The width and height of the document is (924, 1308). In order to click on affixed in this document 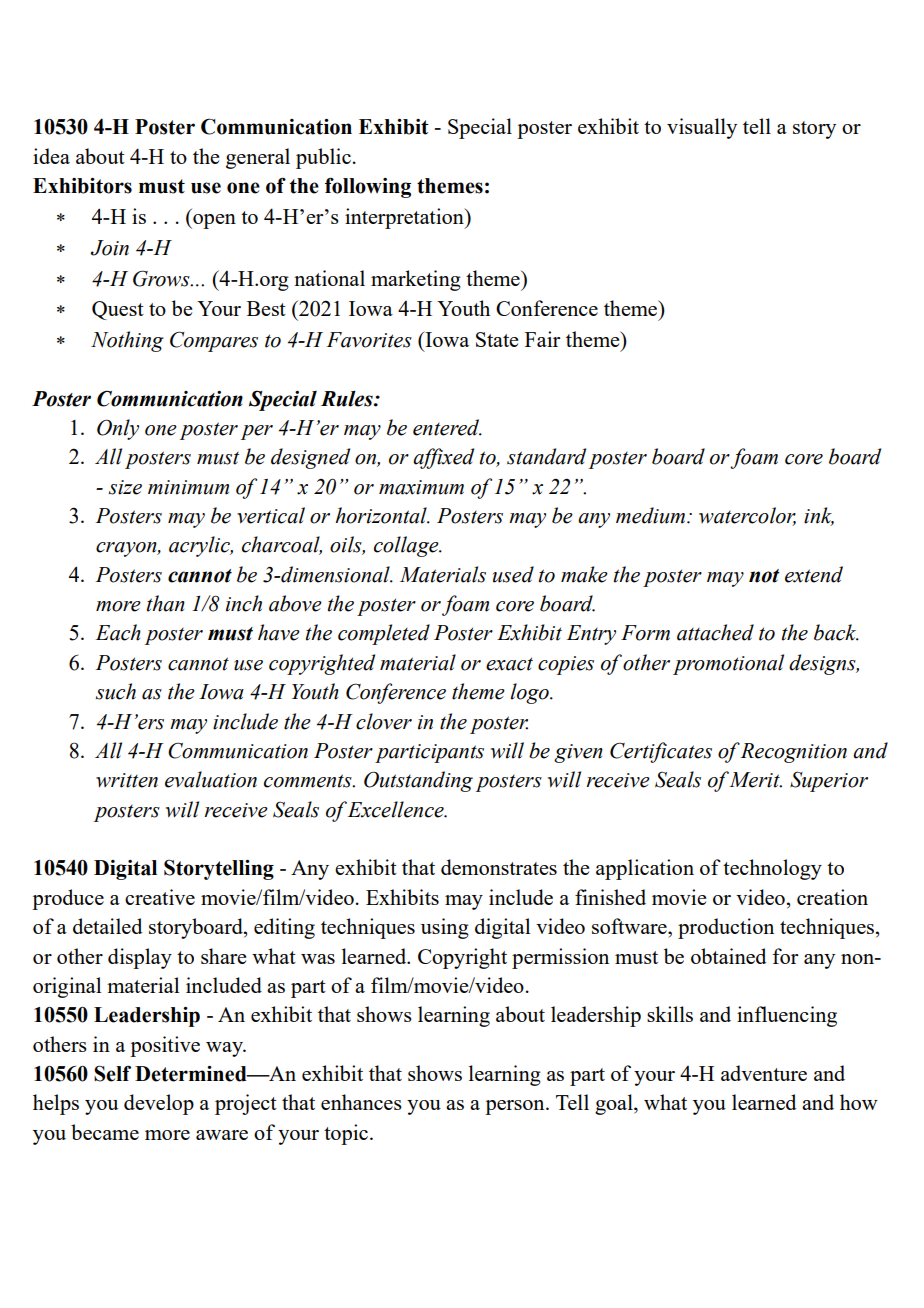, I will do `click(443, 458)`.
